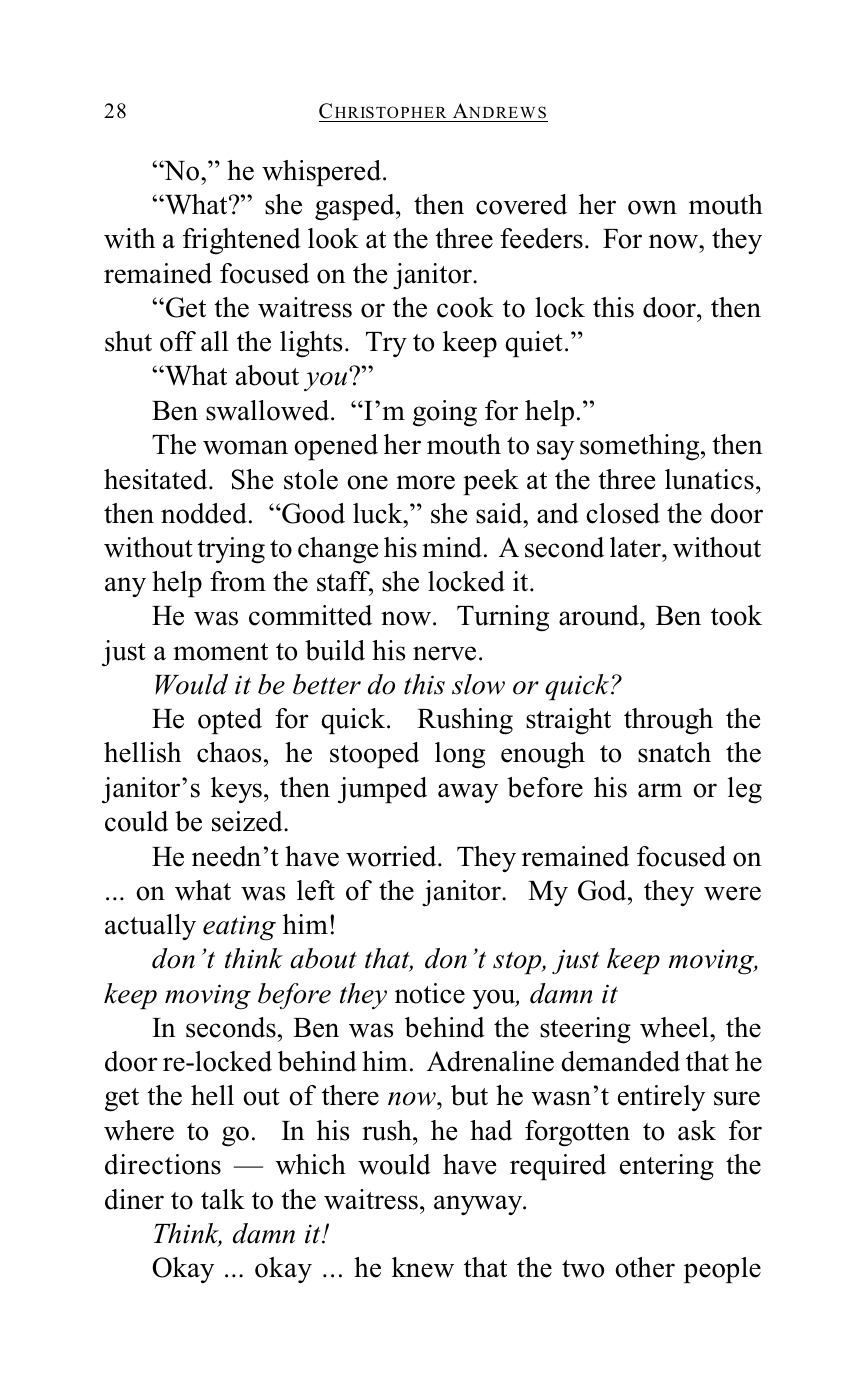  What do you see at coordinates (652, 207) in the page?
I see `own` at bounding box center [652, 207].
